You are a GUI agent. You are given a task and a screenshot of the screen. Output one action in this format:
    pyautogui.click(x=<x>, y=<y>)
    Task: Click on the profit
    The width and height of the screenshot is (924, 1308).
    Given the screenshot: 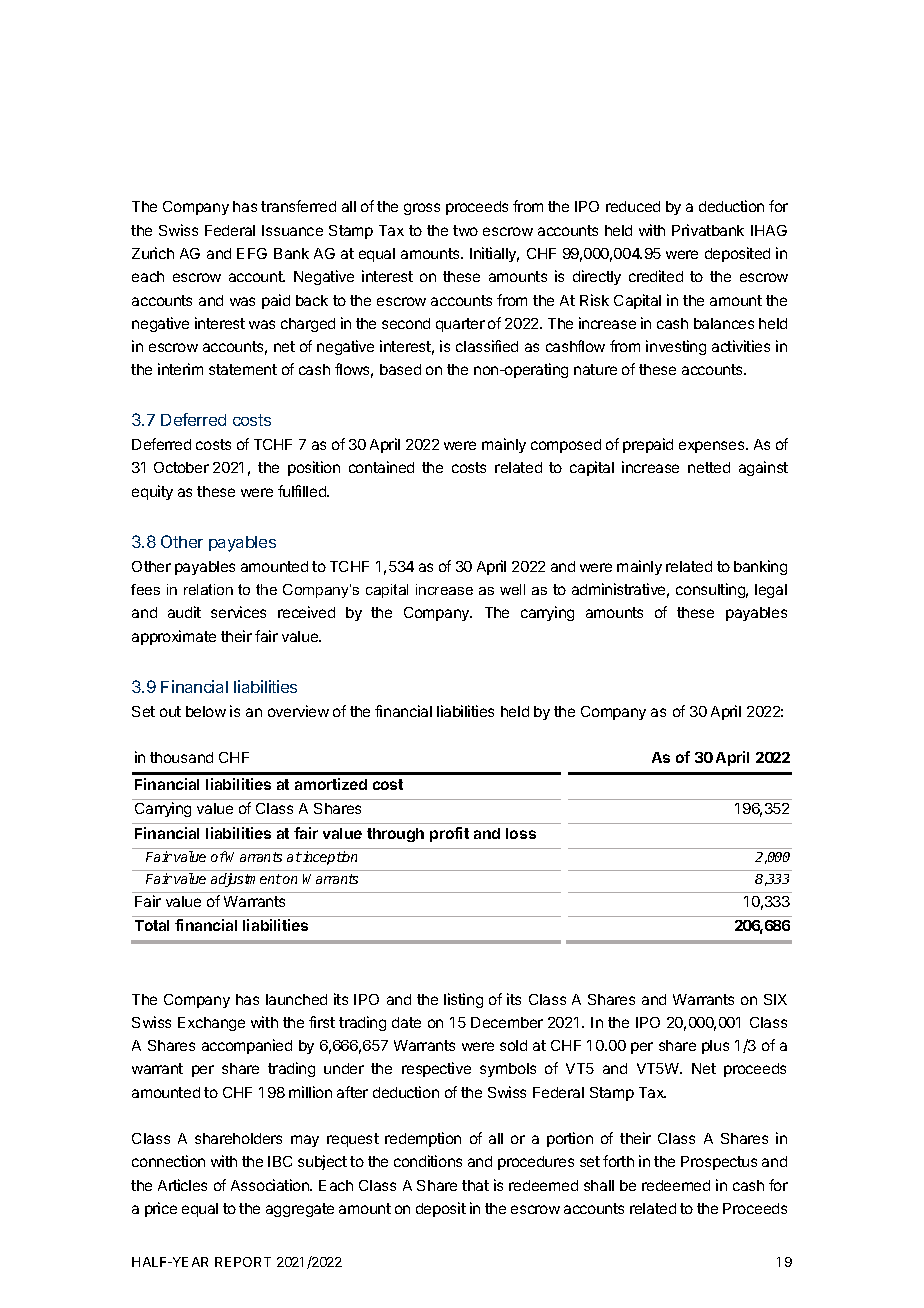 What is the action you would take?
    pyautogui.click(x=449, y=834)
